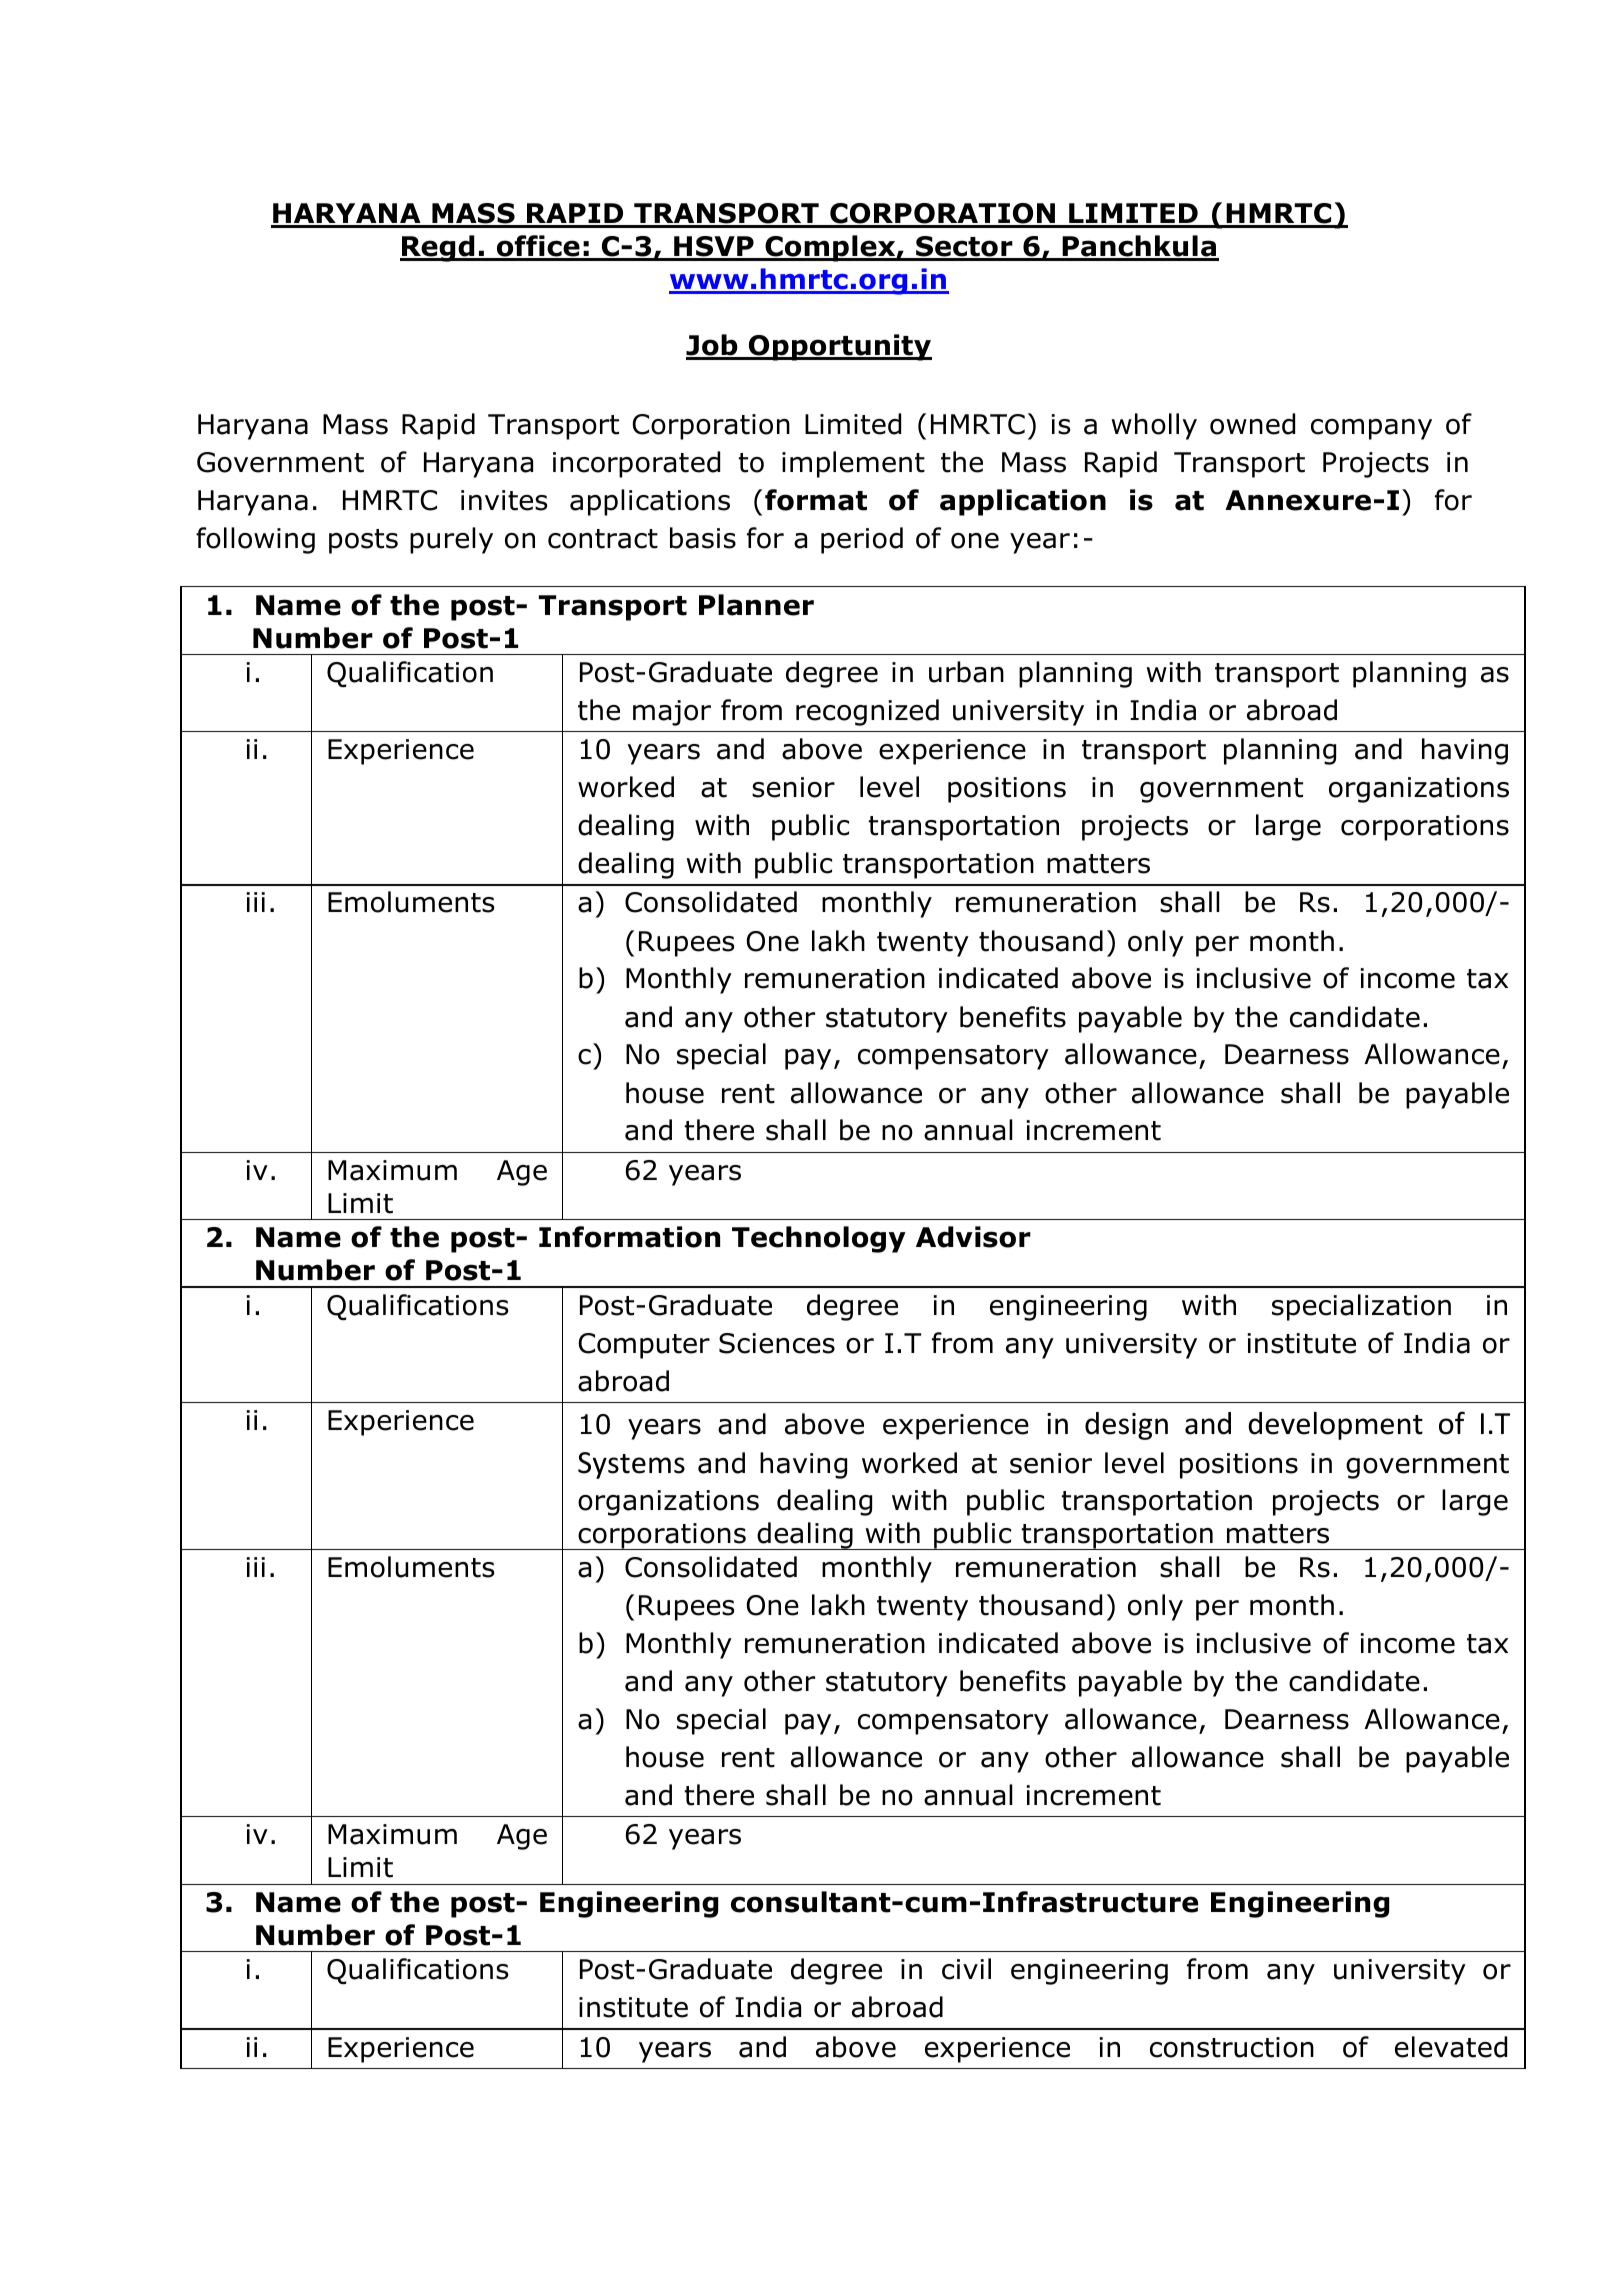 The height and width of the page is (2288, 1618). What do you see at coordinates (1232, 2047) in the page?
I see `construction` at bounding box center [1232, 2047].
